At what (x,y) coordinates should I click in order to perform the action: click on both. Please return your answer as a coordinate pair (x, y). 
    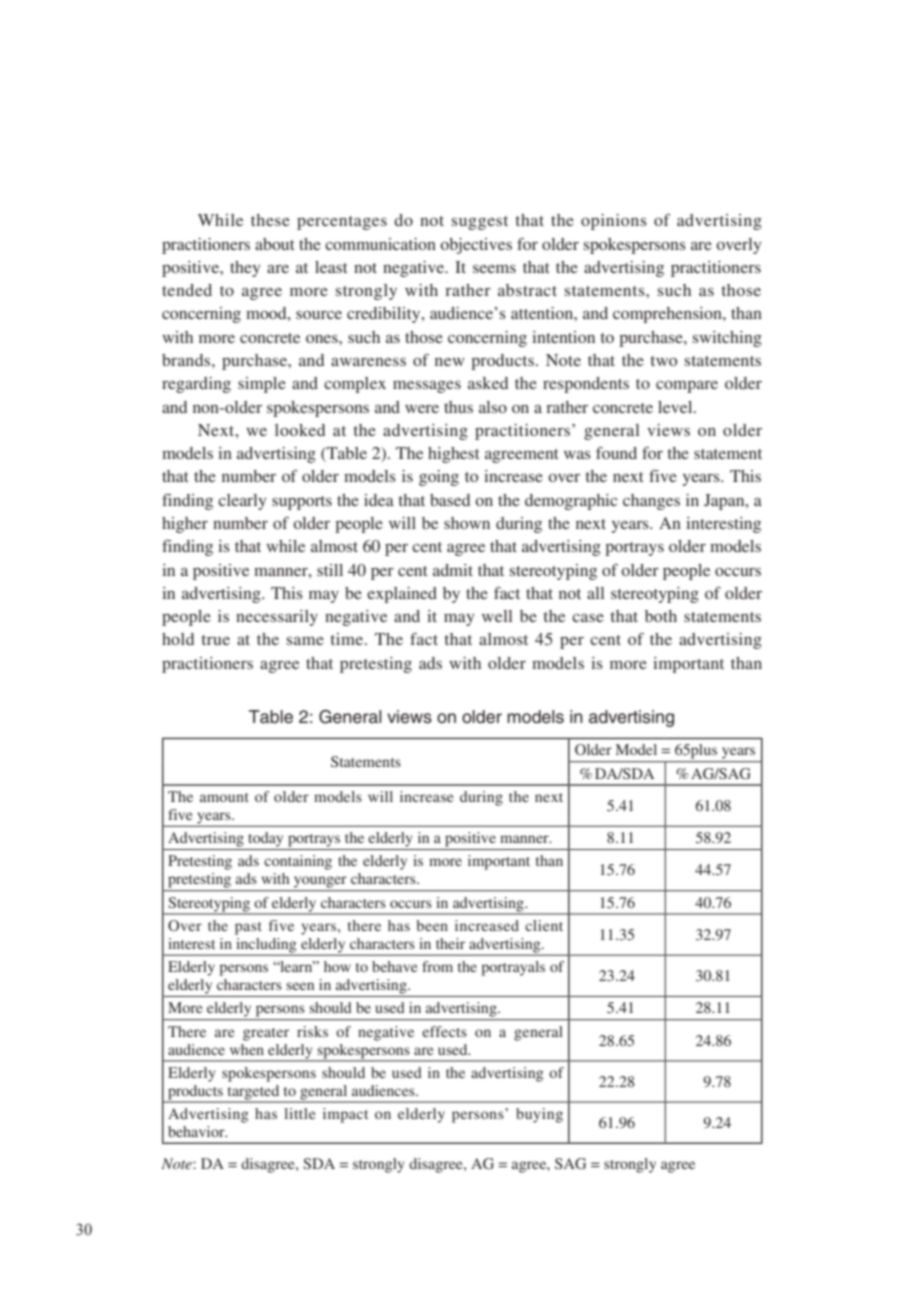
    Looking at the image, I should click on (661, 616).
